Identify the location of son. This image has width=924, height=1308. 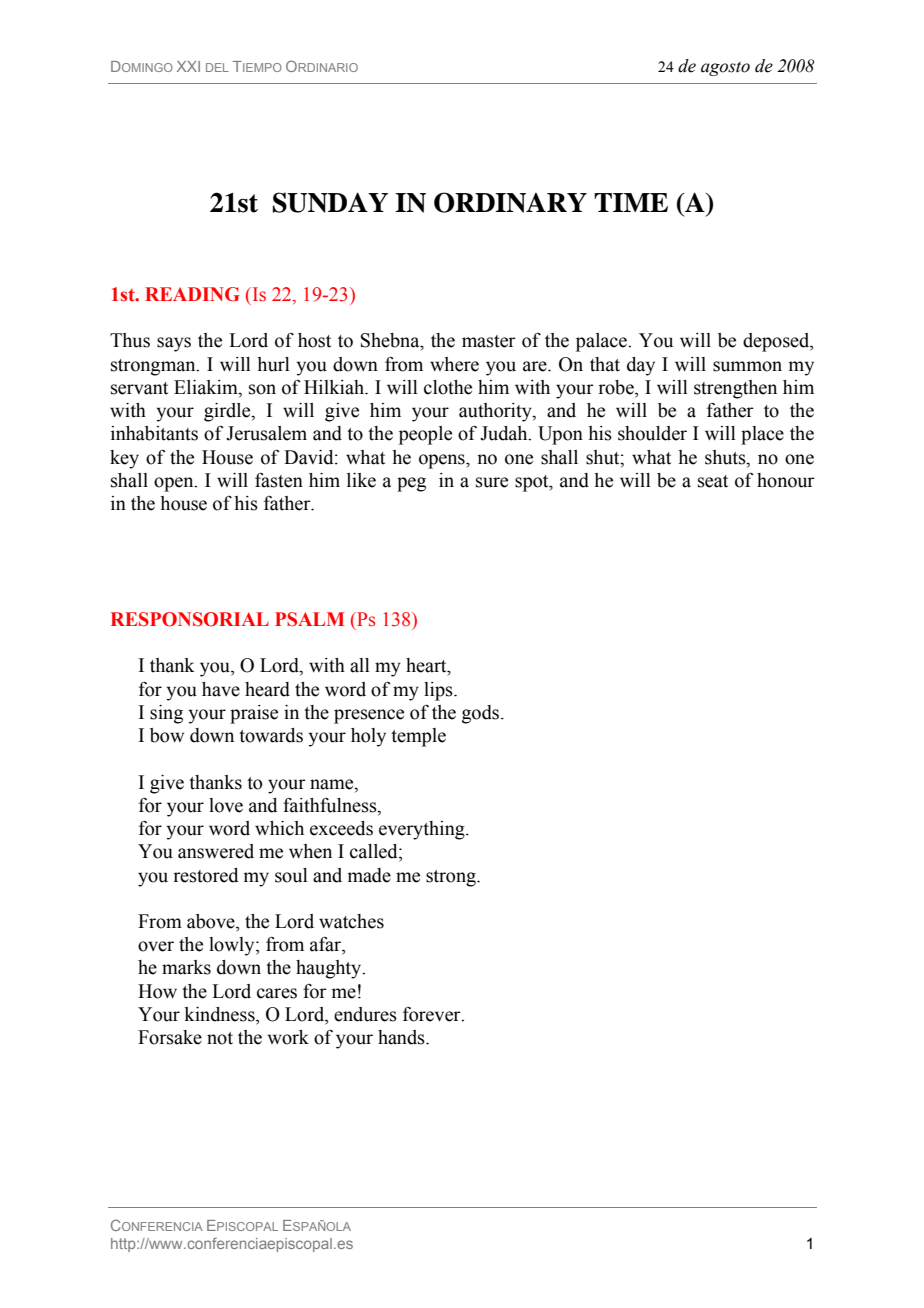
(262, 389).
